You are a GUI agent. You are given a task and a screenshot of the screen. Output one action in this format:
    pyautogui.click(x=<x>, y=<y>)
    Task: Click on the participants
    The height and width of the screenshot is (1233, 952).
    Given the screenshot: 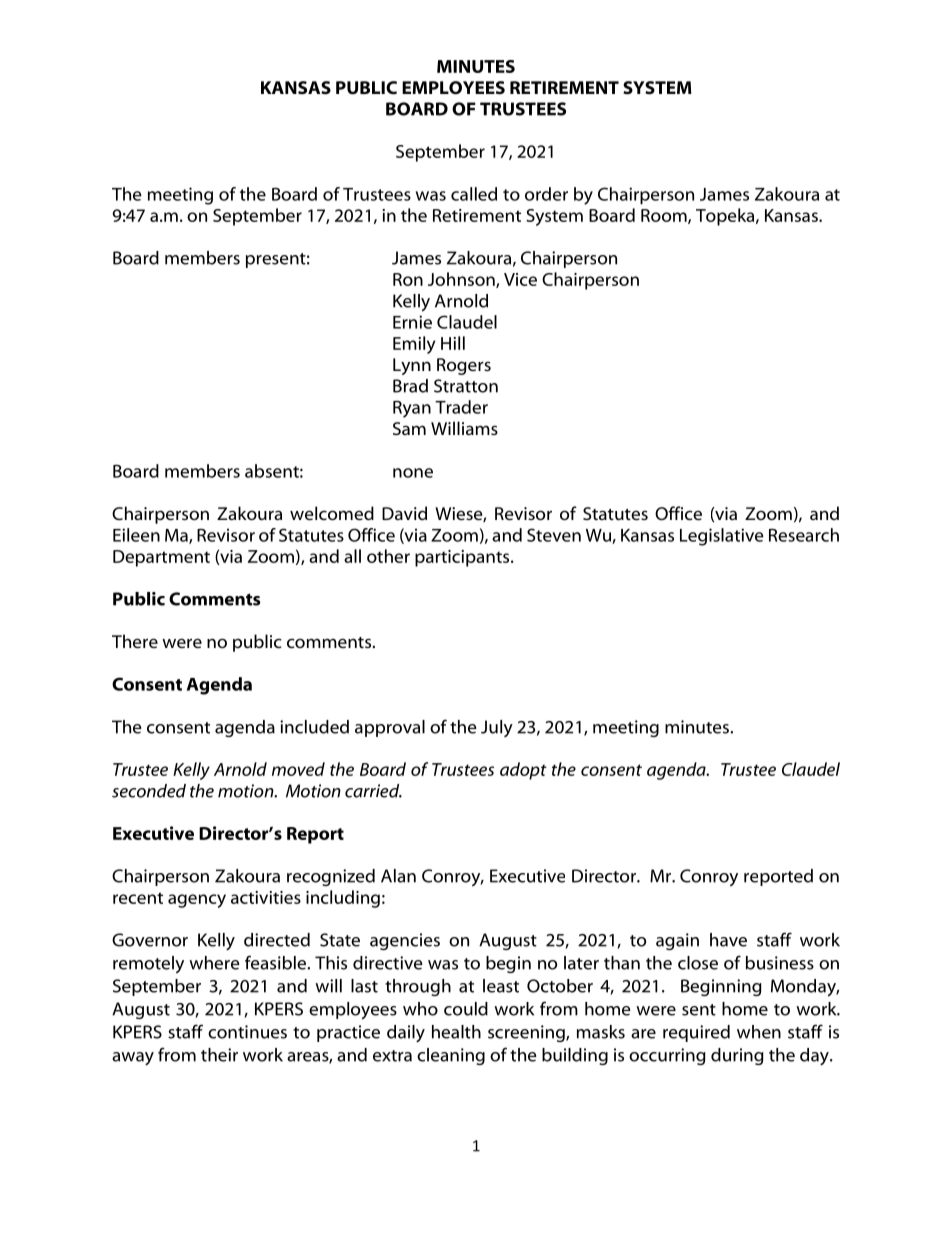 What is the action you would take?
    pyautogui.click(x=463, y=558)
